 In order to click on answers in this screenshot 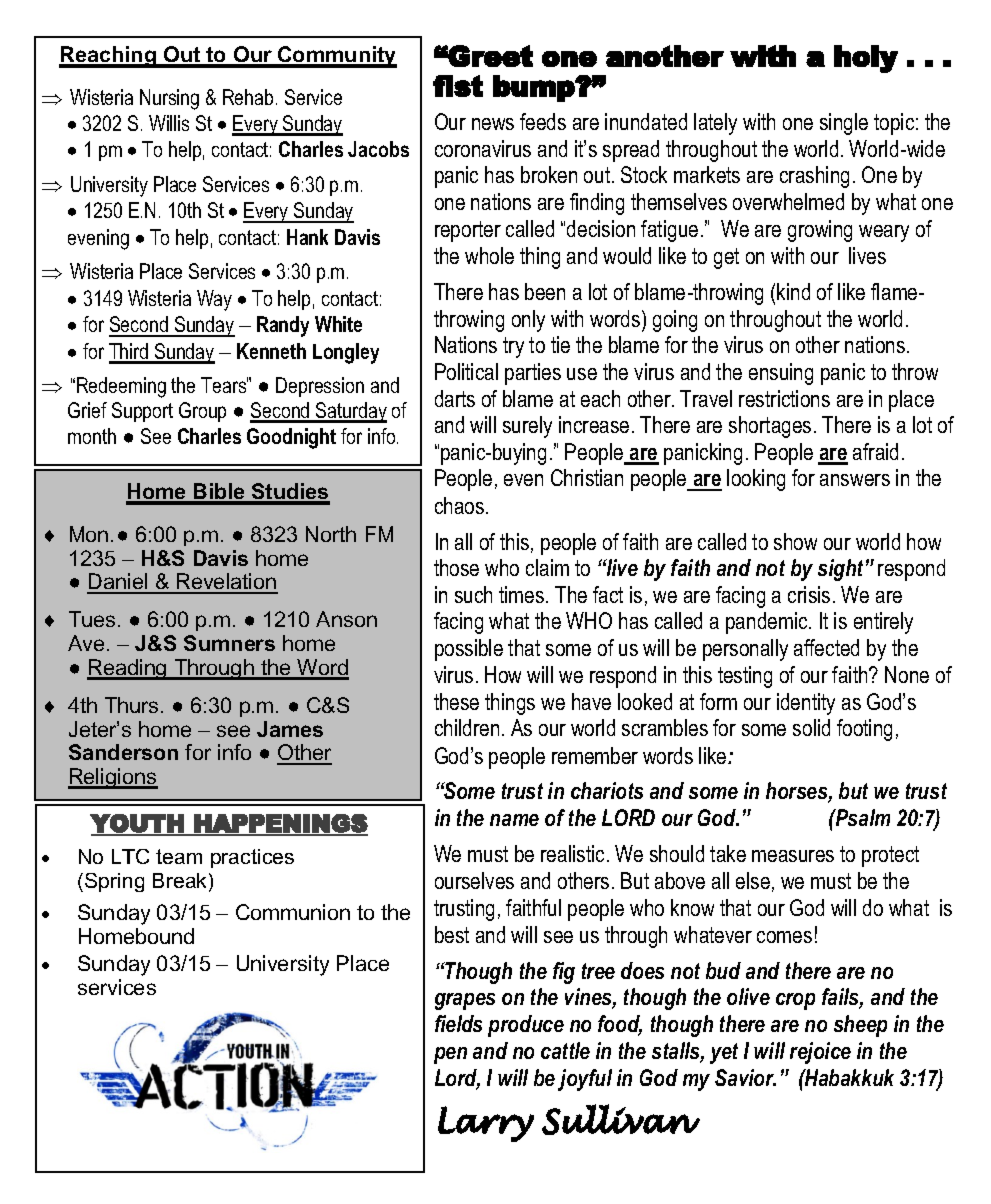, I will do `click(855, 480)`.
